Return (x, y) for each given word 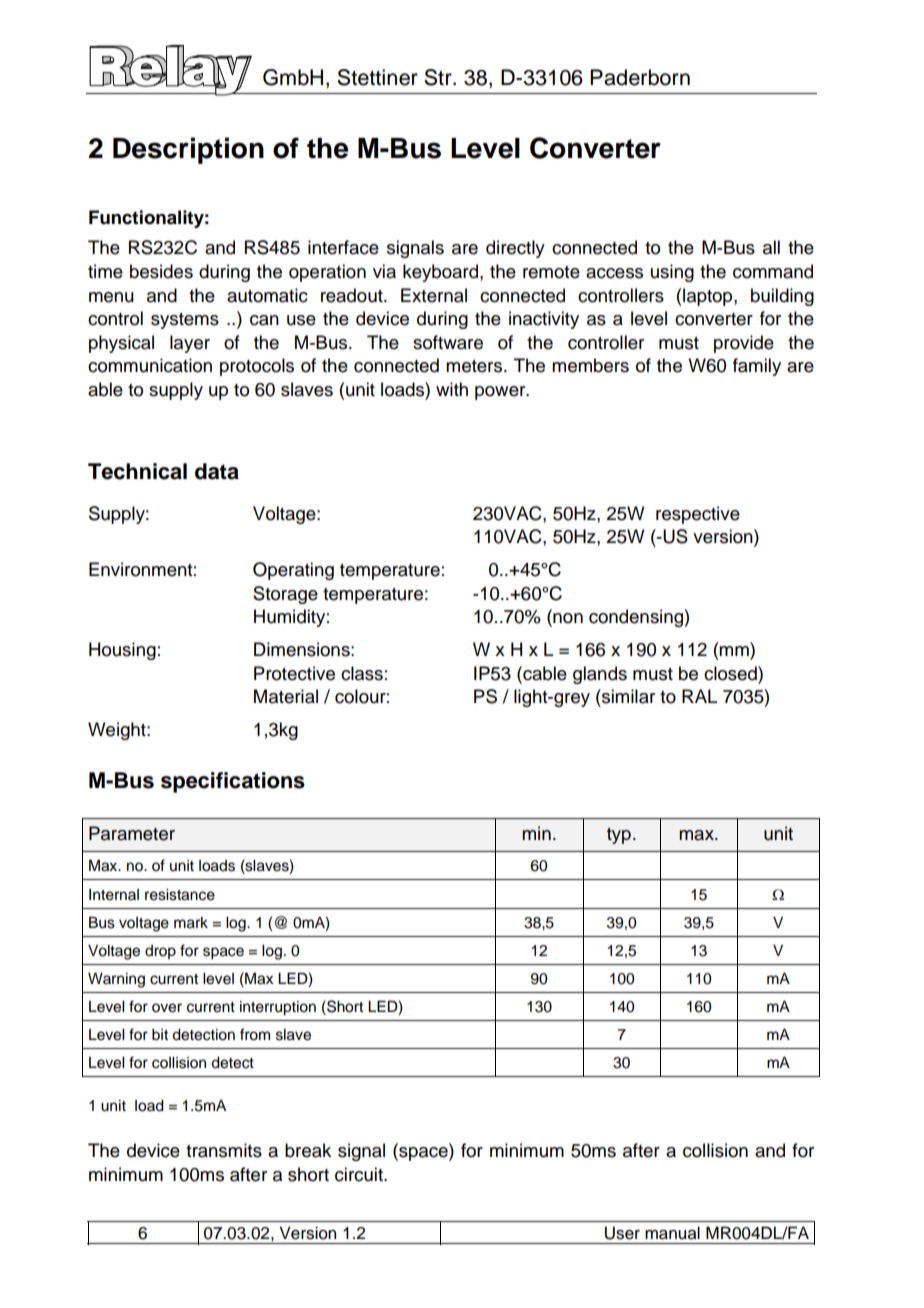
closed (731, 673)
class (362, 673)
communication (150, 365)
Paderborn (640, 77)
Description (188, 150)
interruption (278, 1008)
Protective (294, 673)
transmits (224, 1150)
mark (191, 923)
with (452, 389)
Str (439, 77)
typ (619, 836)
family (757, 367)
